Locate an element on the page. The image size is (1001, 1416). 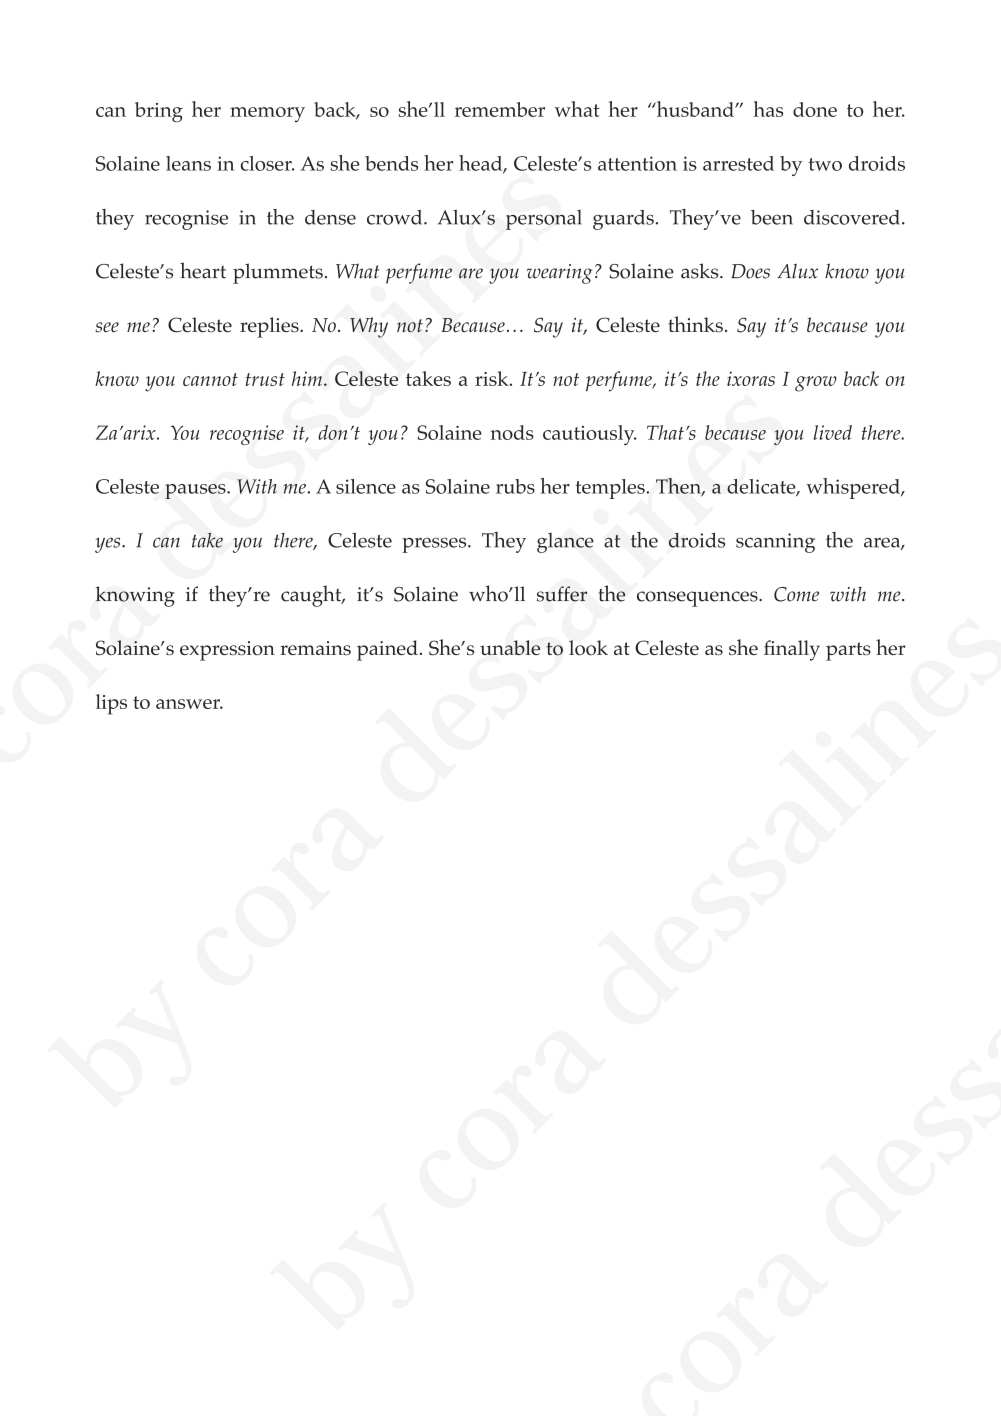
been is located at coordinates (772, 217).
